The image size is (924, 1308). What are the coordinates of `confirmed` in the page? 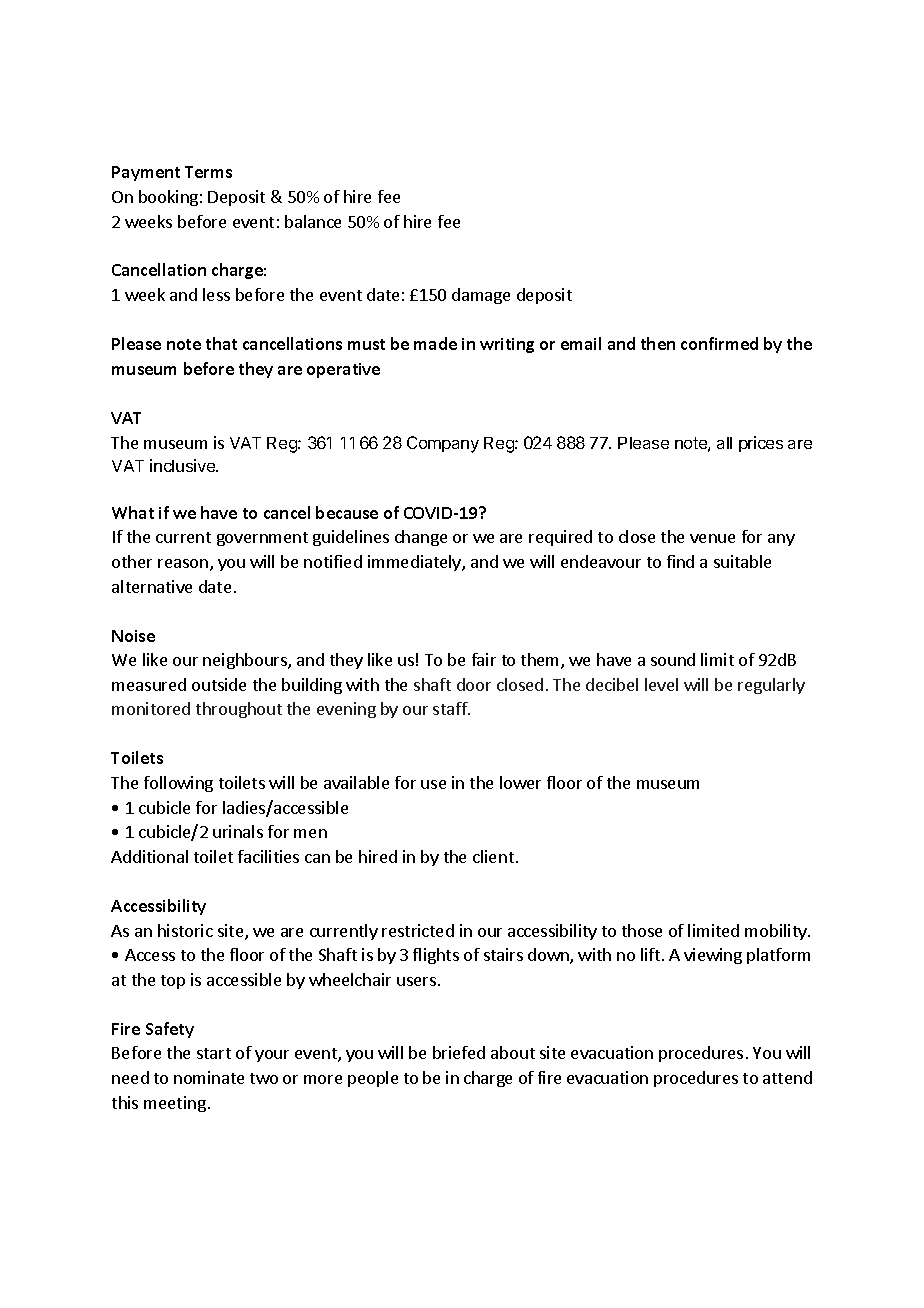 It's located at (719, 343).
